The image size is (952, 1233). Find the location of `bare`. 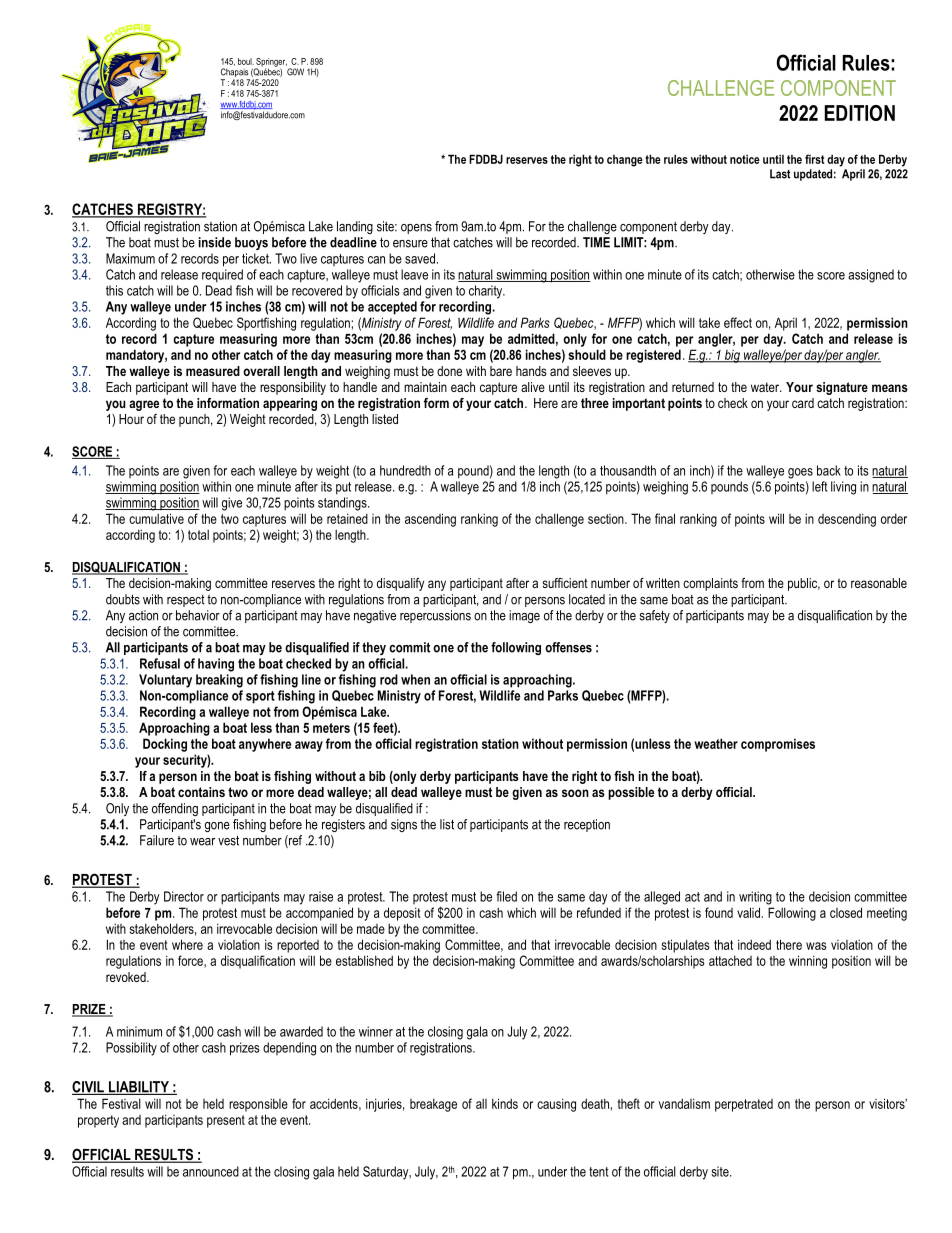

bare is located at coordinates (501, 371).
